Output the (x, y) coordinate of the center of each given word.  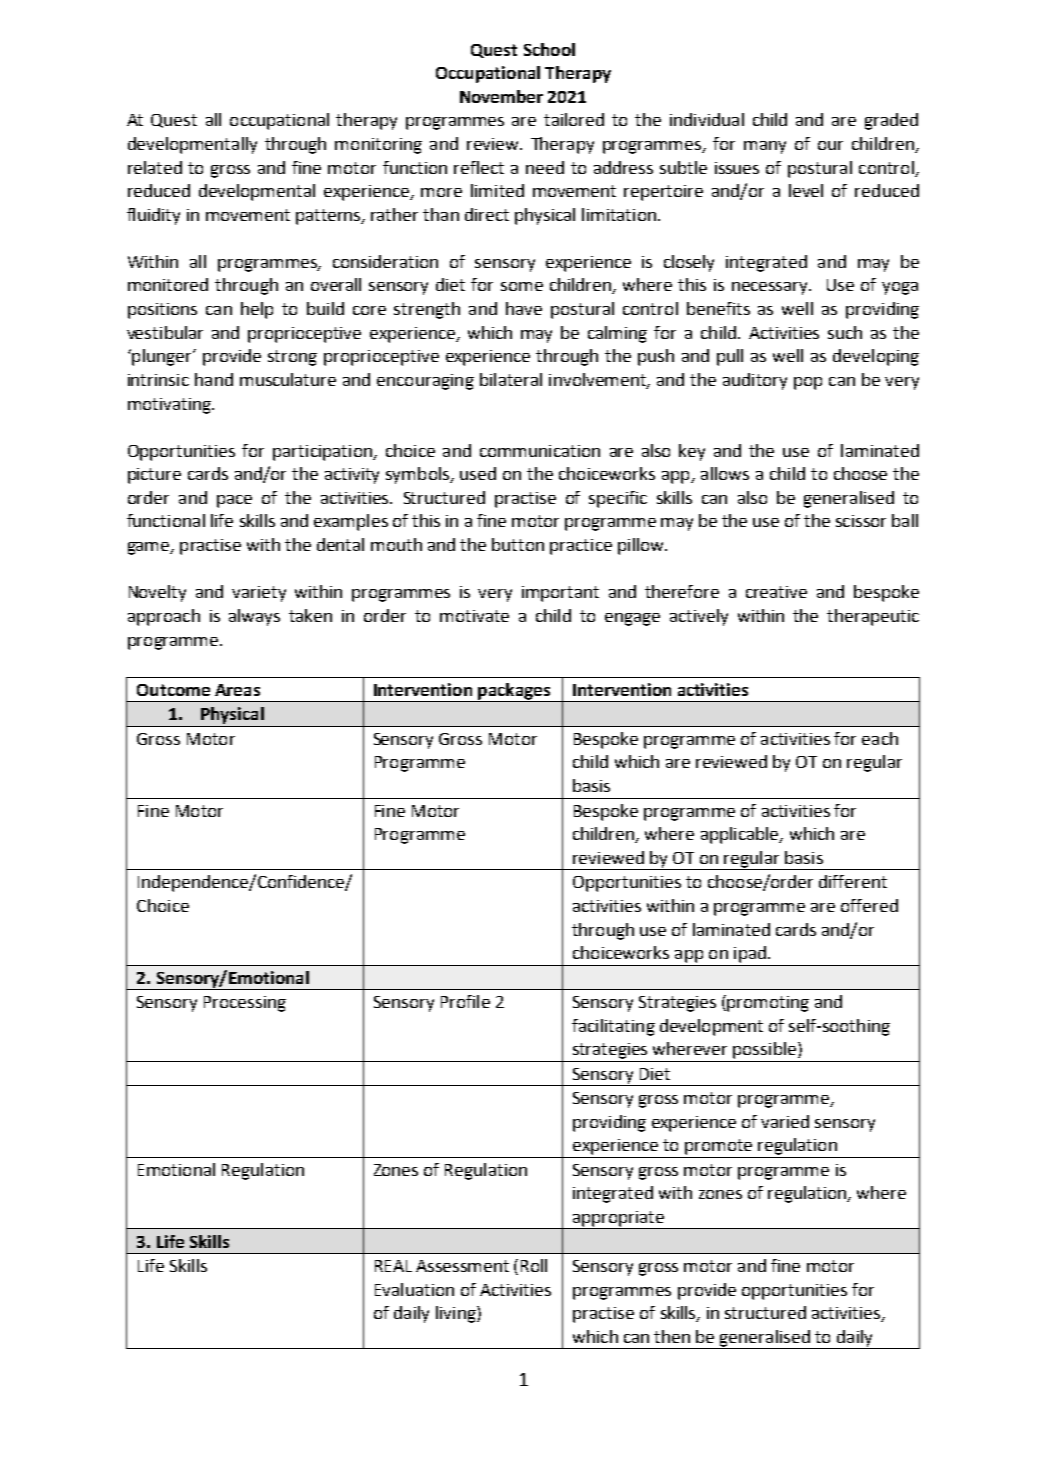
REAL (393, 1266)
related (155, 167)
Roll (534, 1265)
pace (234, 501)
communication (540, 451)
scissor (861, 521)
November (501, 96)
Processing (245, 1004)
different (853, 881)
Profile (465, 1001)
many (765, 147)
